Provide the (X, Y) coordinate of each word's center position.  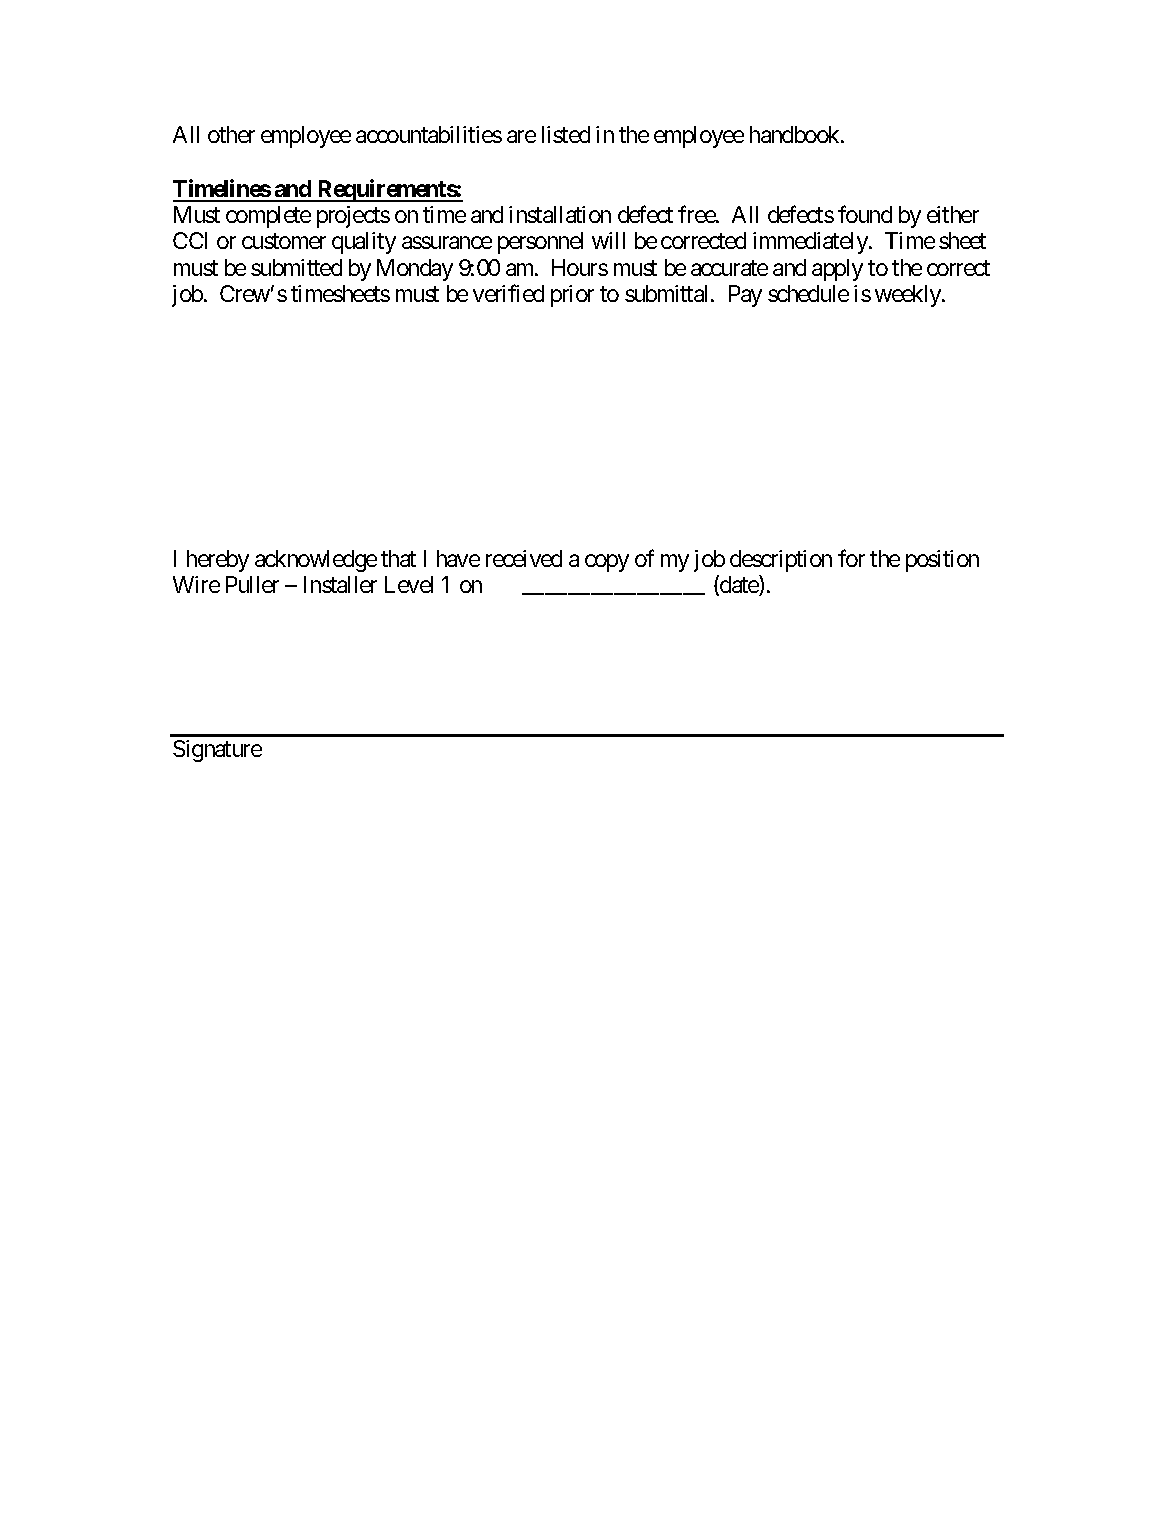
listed (566, 134)
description (781, 561)
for (851, 558)
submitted (296, 267)
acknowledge (316, 561)
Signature (217, 751)
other (231, 134)
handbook (796, 134)
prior (572, 296)
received (524, 558)
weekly (909, 296)
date (739, 586)
